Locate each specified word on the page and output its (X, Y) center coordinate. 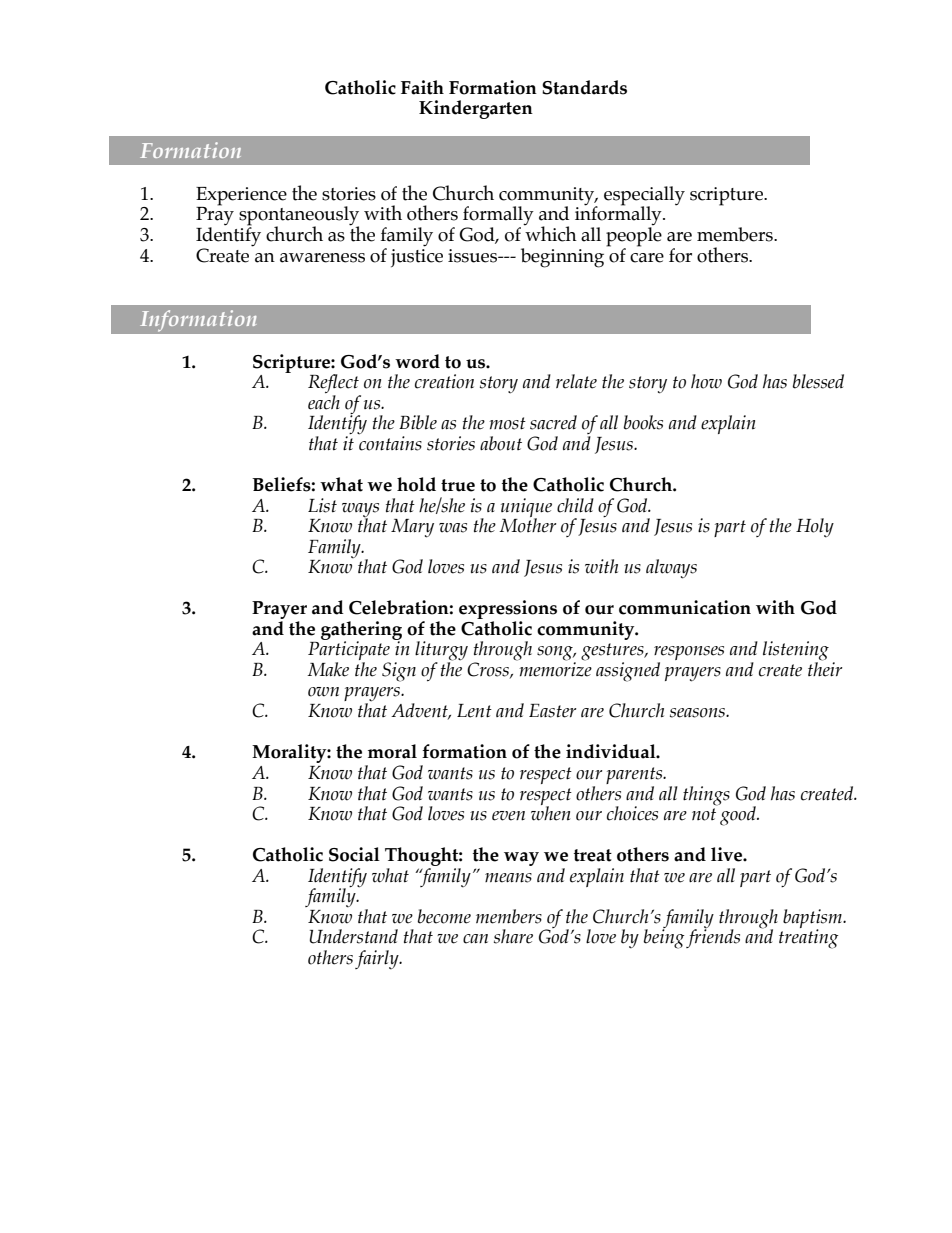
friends (713, 937)
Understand (354, 936)
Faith (422, 87)
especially (644, 197)
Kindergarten (476, 109)
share (513, 936)
